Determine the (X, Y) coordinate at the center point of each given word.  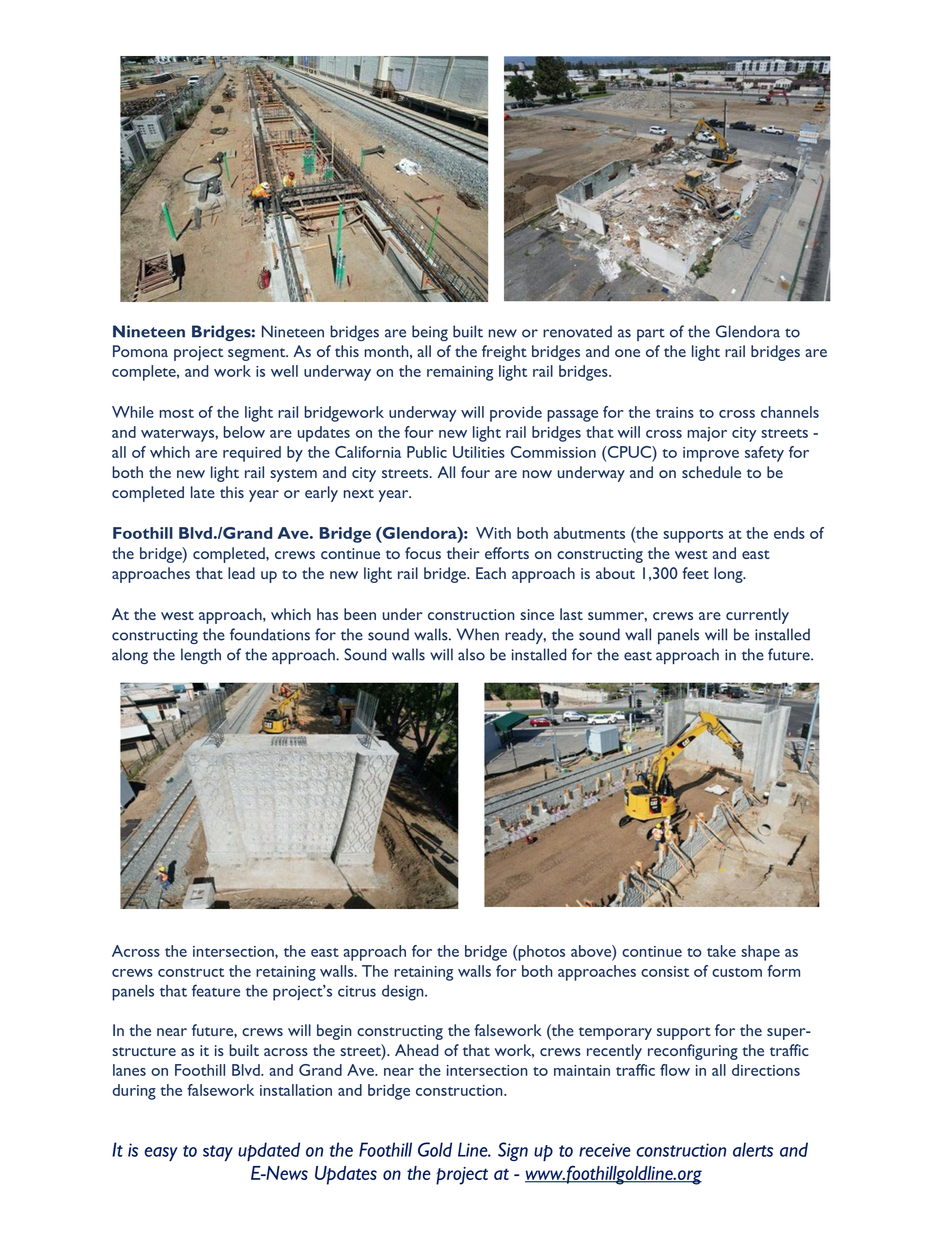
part (651, 334)
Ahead (416, 1050)
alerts (753, 1149)
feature (216, 990)
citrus (357, 991)
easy (161, 1154)
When (478, 634)
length (201, 656)
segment (258, 354)
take (721, 951)
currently (757, 616)
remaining (460, 373)
